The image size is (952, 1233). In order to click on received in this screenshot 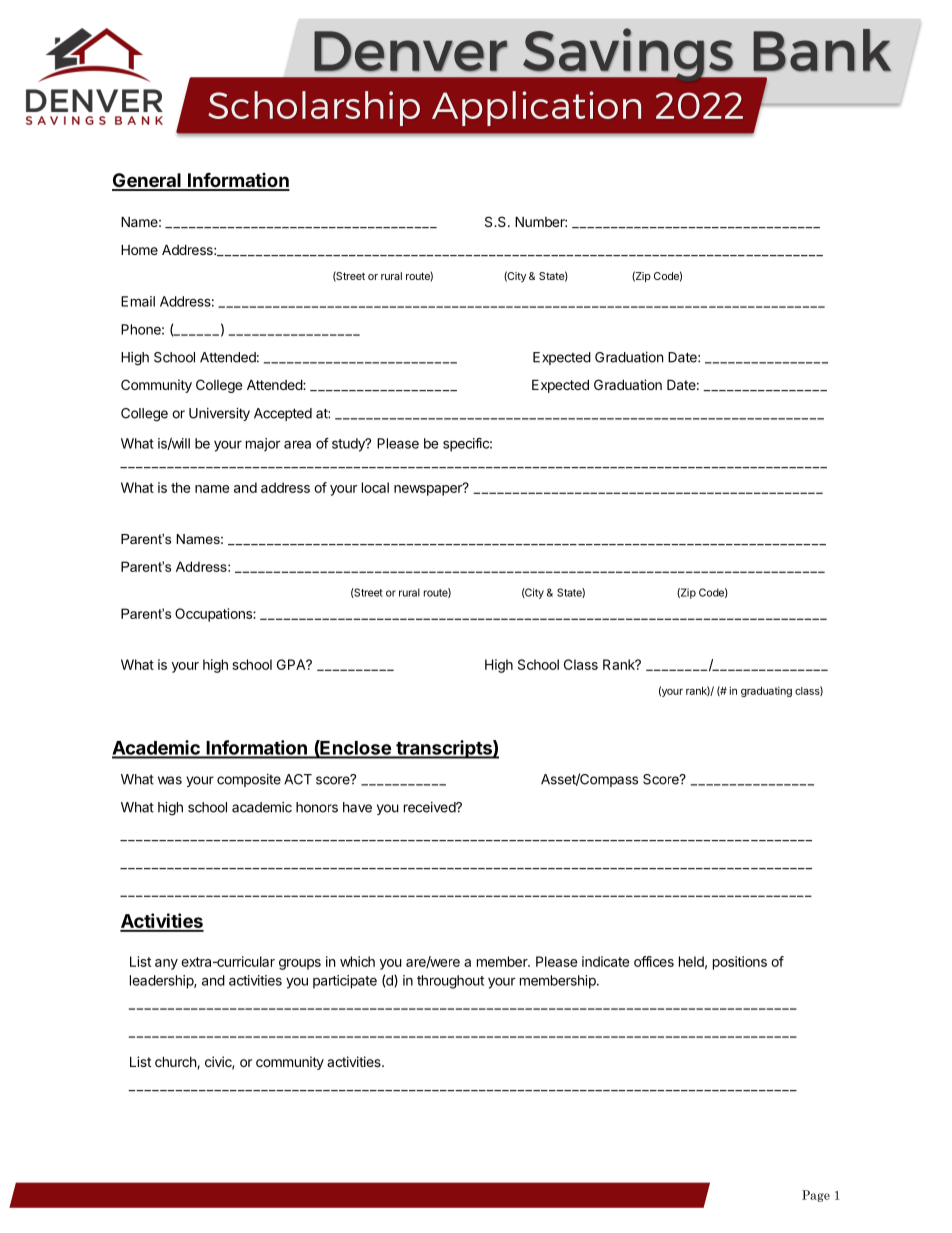, I will do `click(430, 807)`.
